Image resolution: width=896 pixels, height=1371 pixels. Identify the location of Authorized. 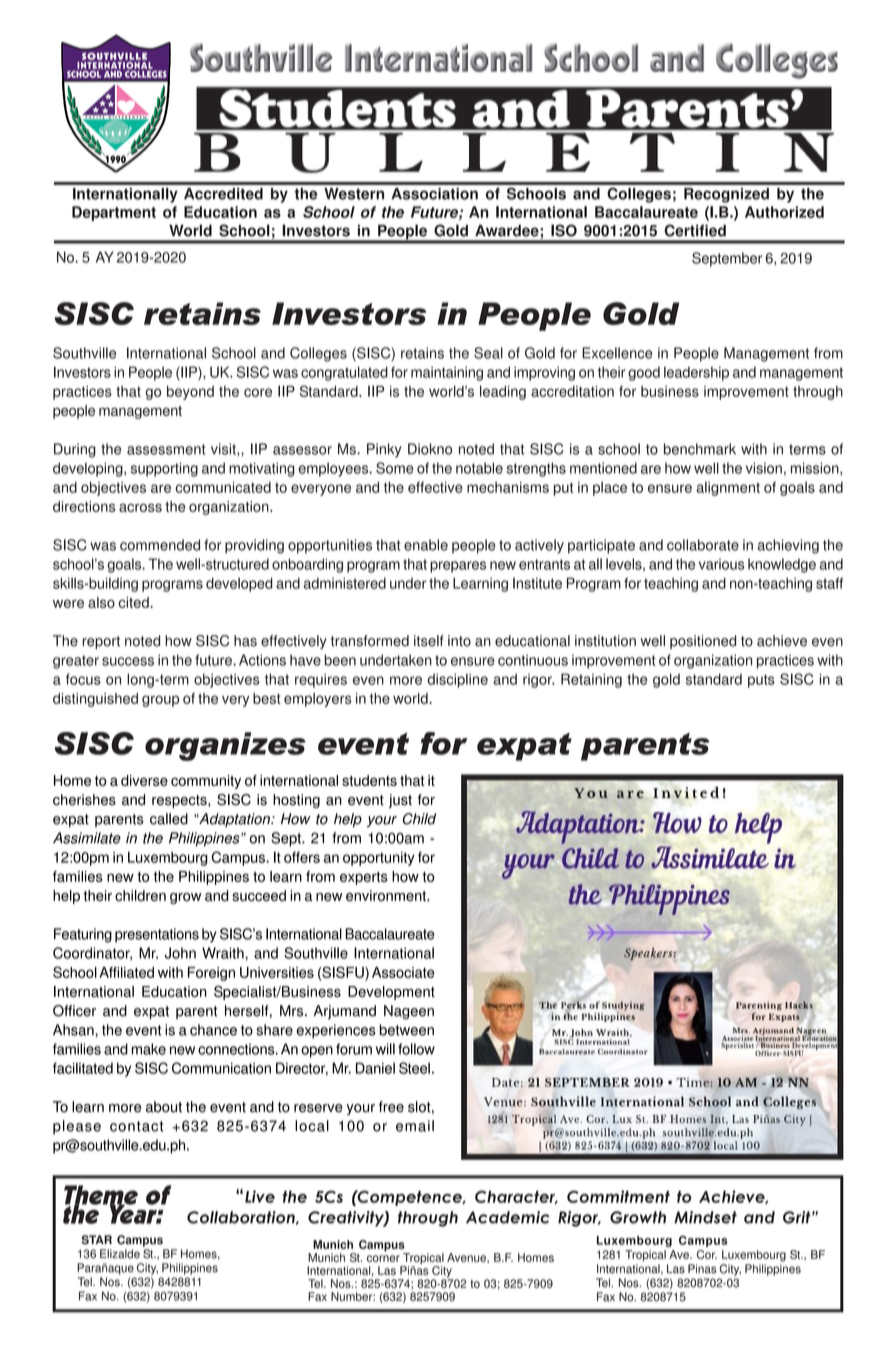
(784, 212).
